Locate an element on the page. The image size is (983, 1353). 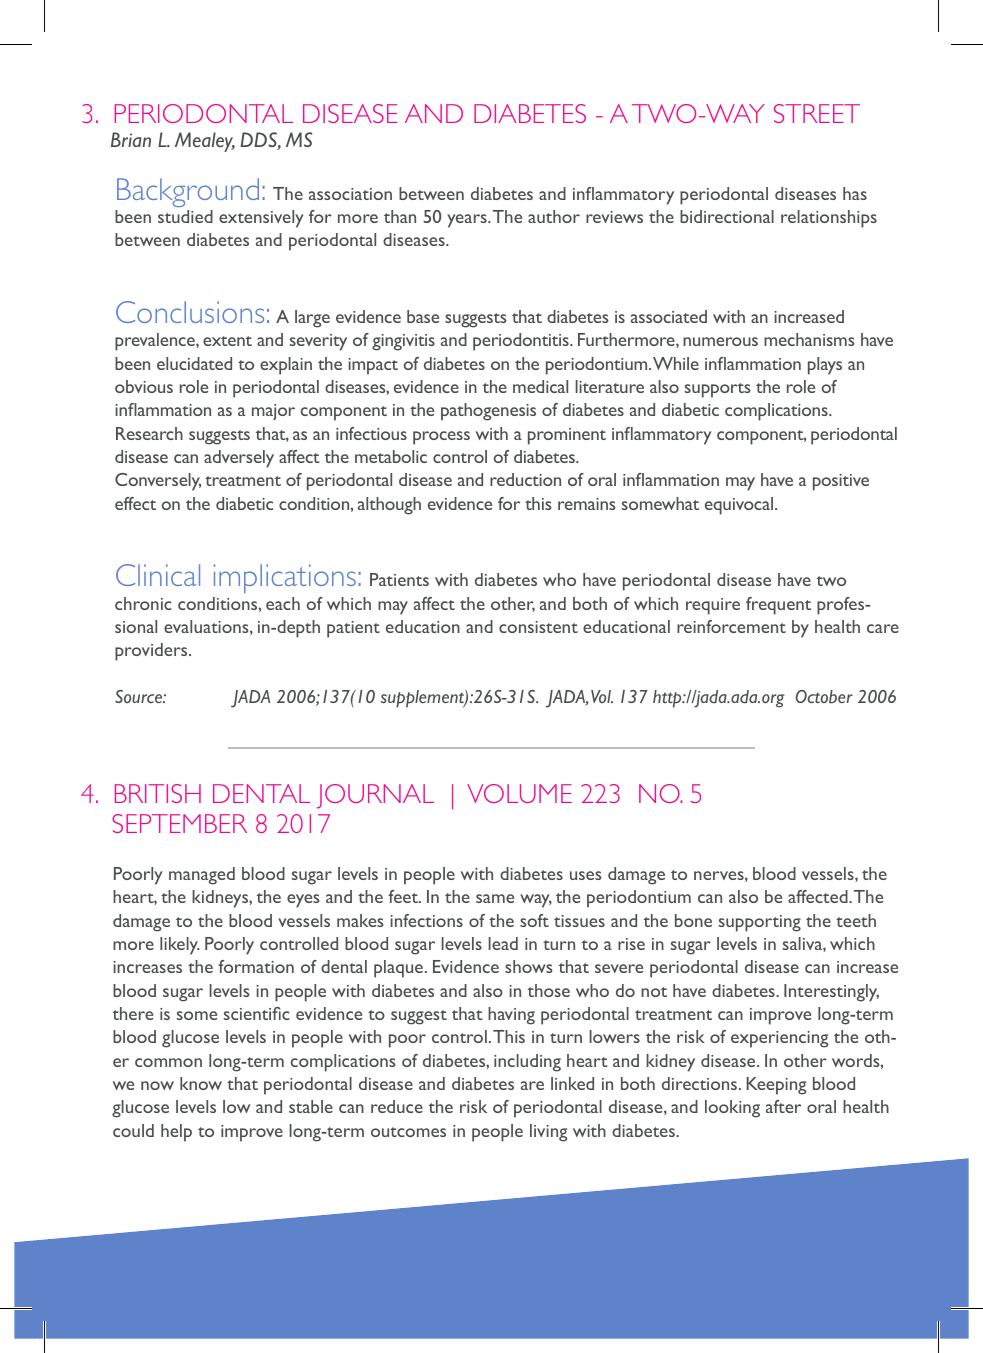
know is located at coordinates (201, 1083).
